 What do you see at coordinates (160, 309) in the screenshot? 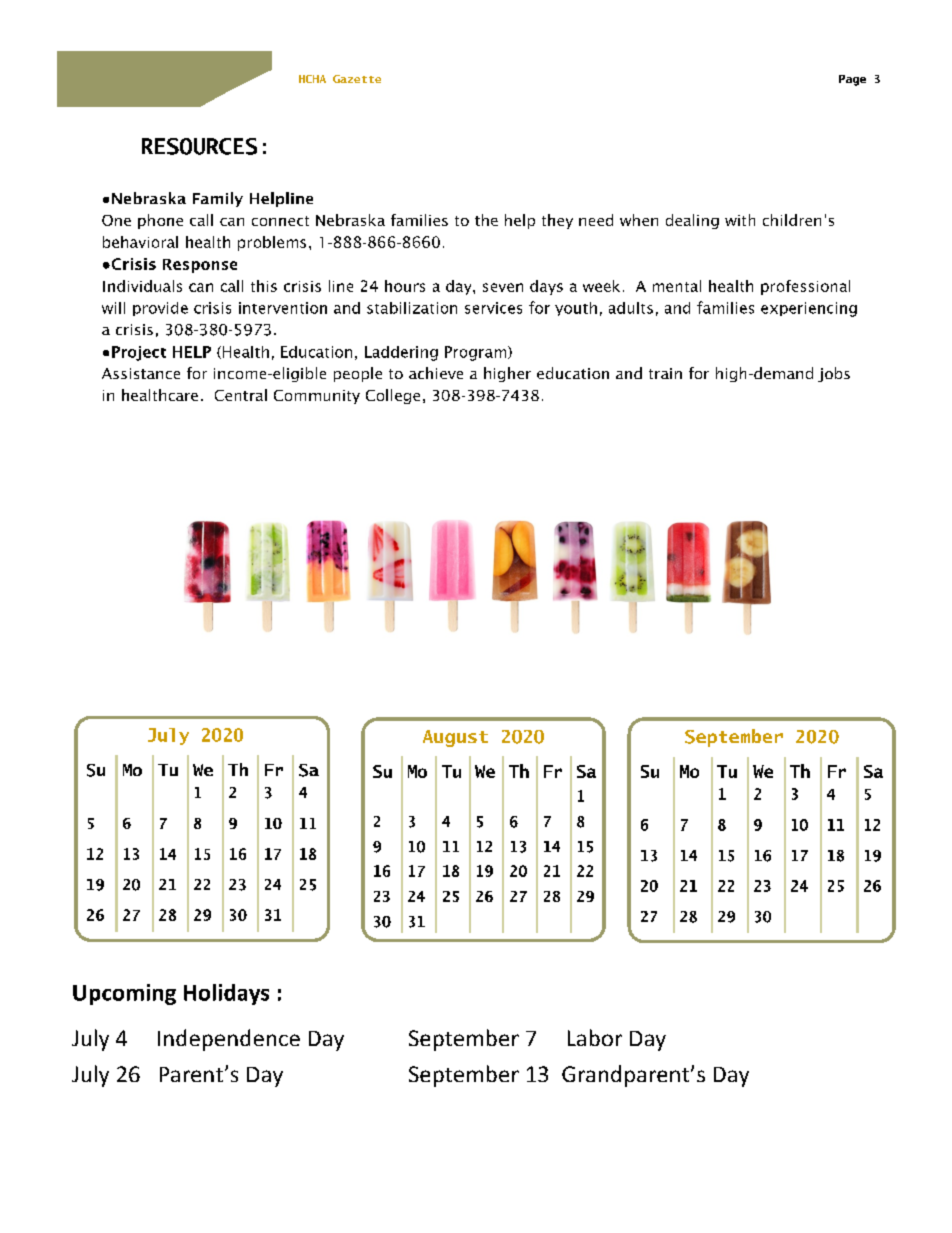
I see `provide` at bounding box center [160, 309].
